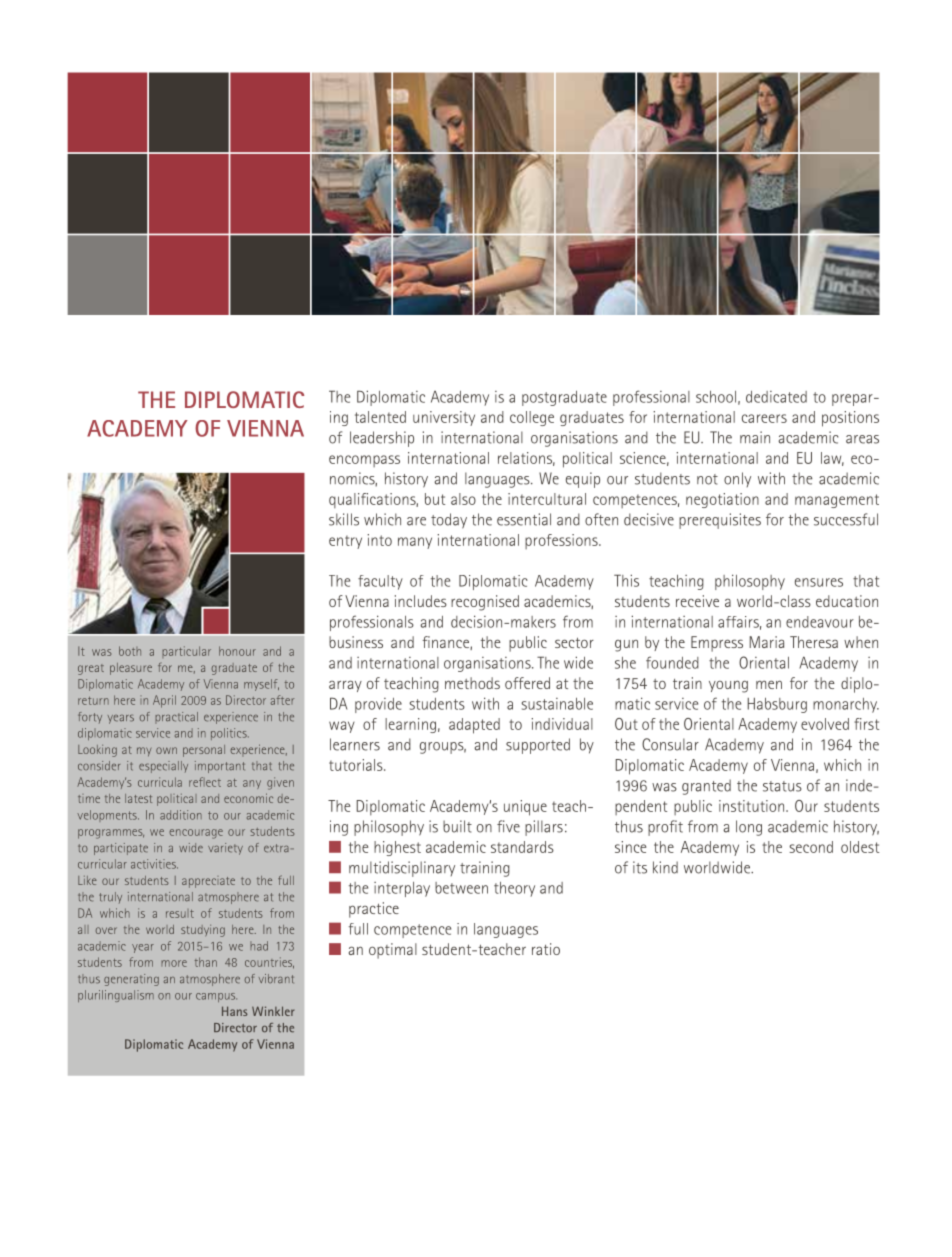 The height and width of the screenshot is (1257, 952). What do you see at coordinates (382, 439) in the screenshot?
I see `leadership` at bounding box center [382, 439].
